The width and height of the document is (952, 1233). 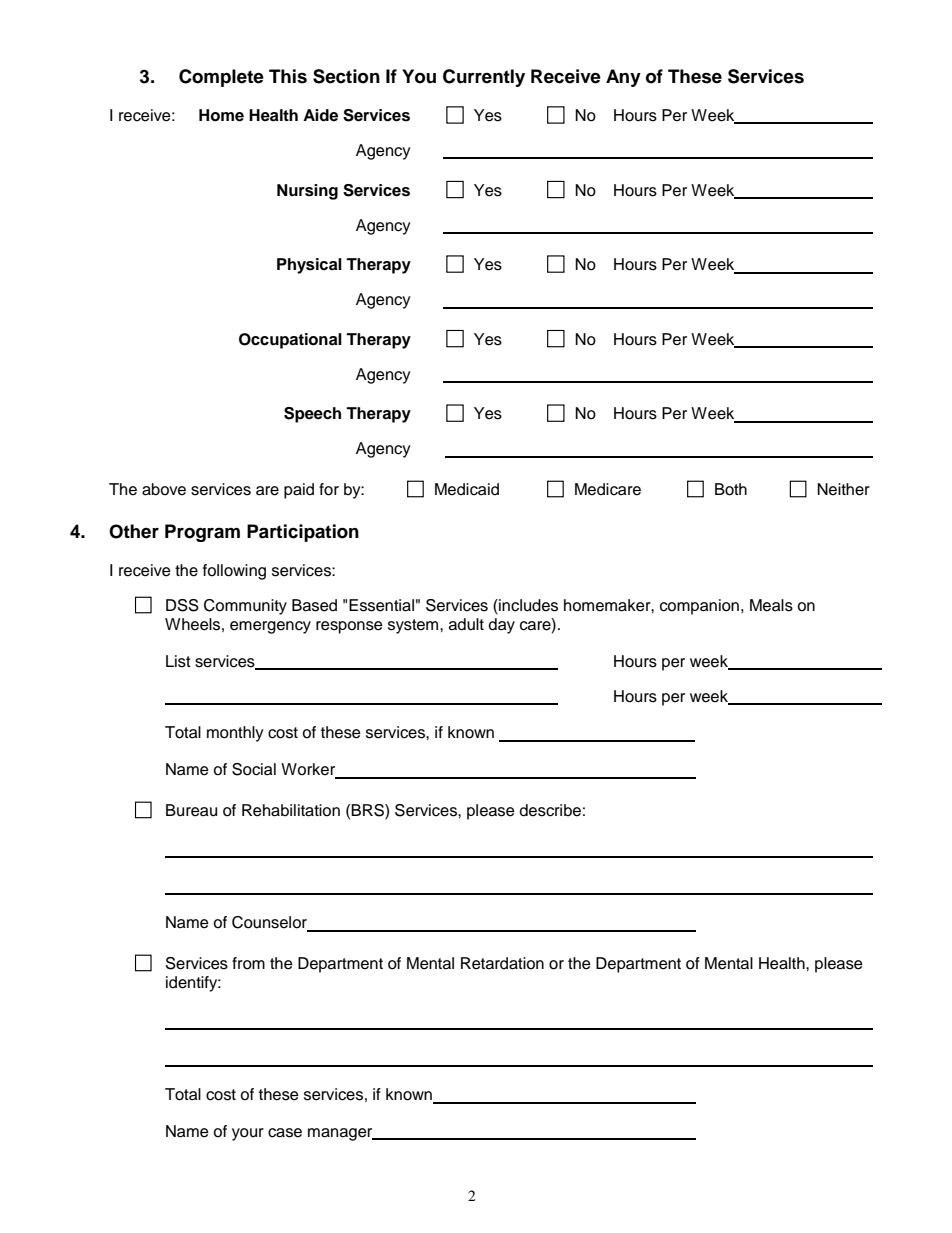 I want to click on Bureau, so click(x=191, y=810).
